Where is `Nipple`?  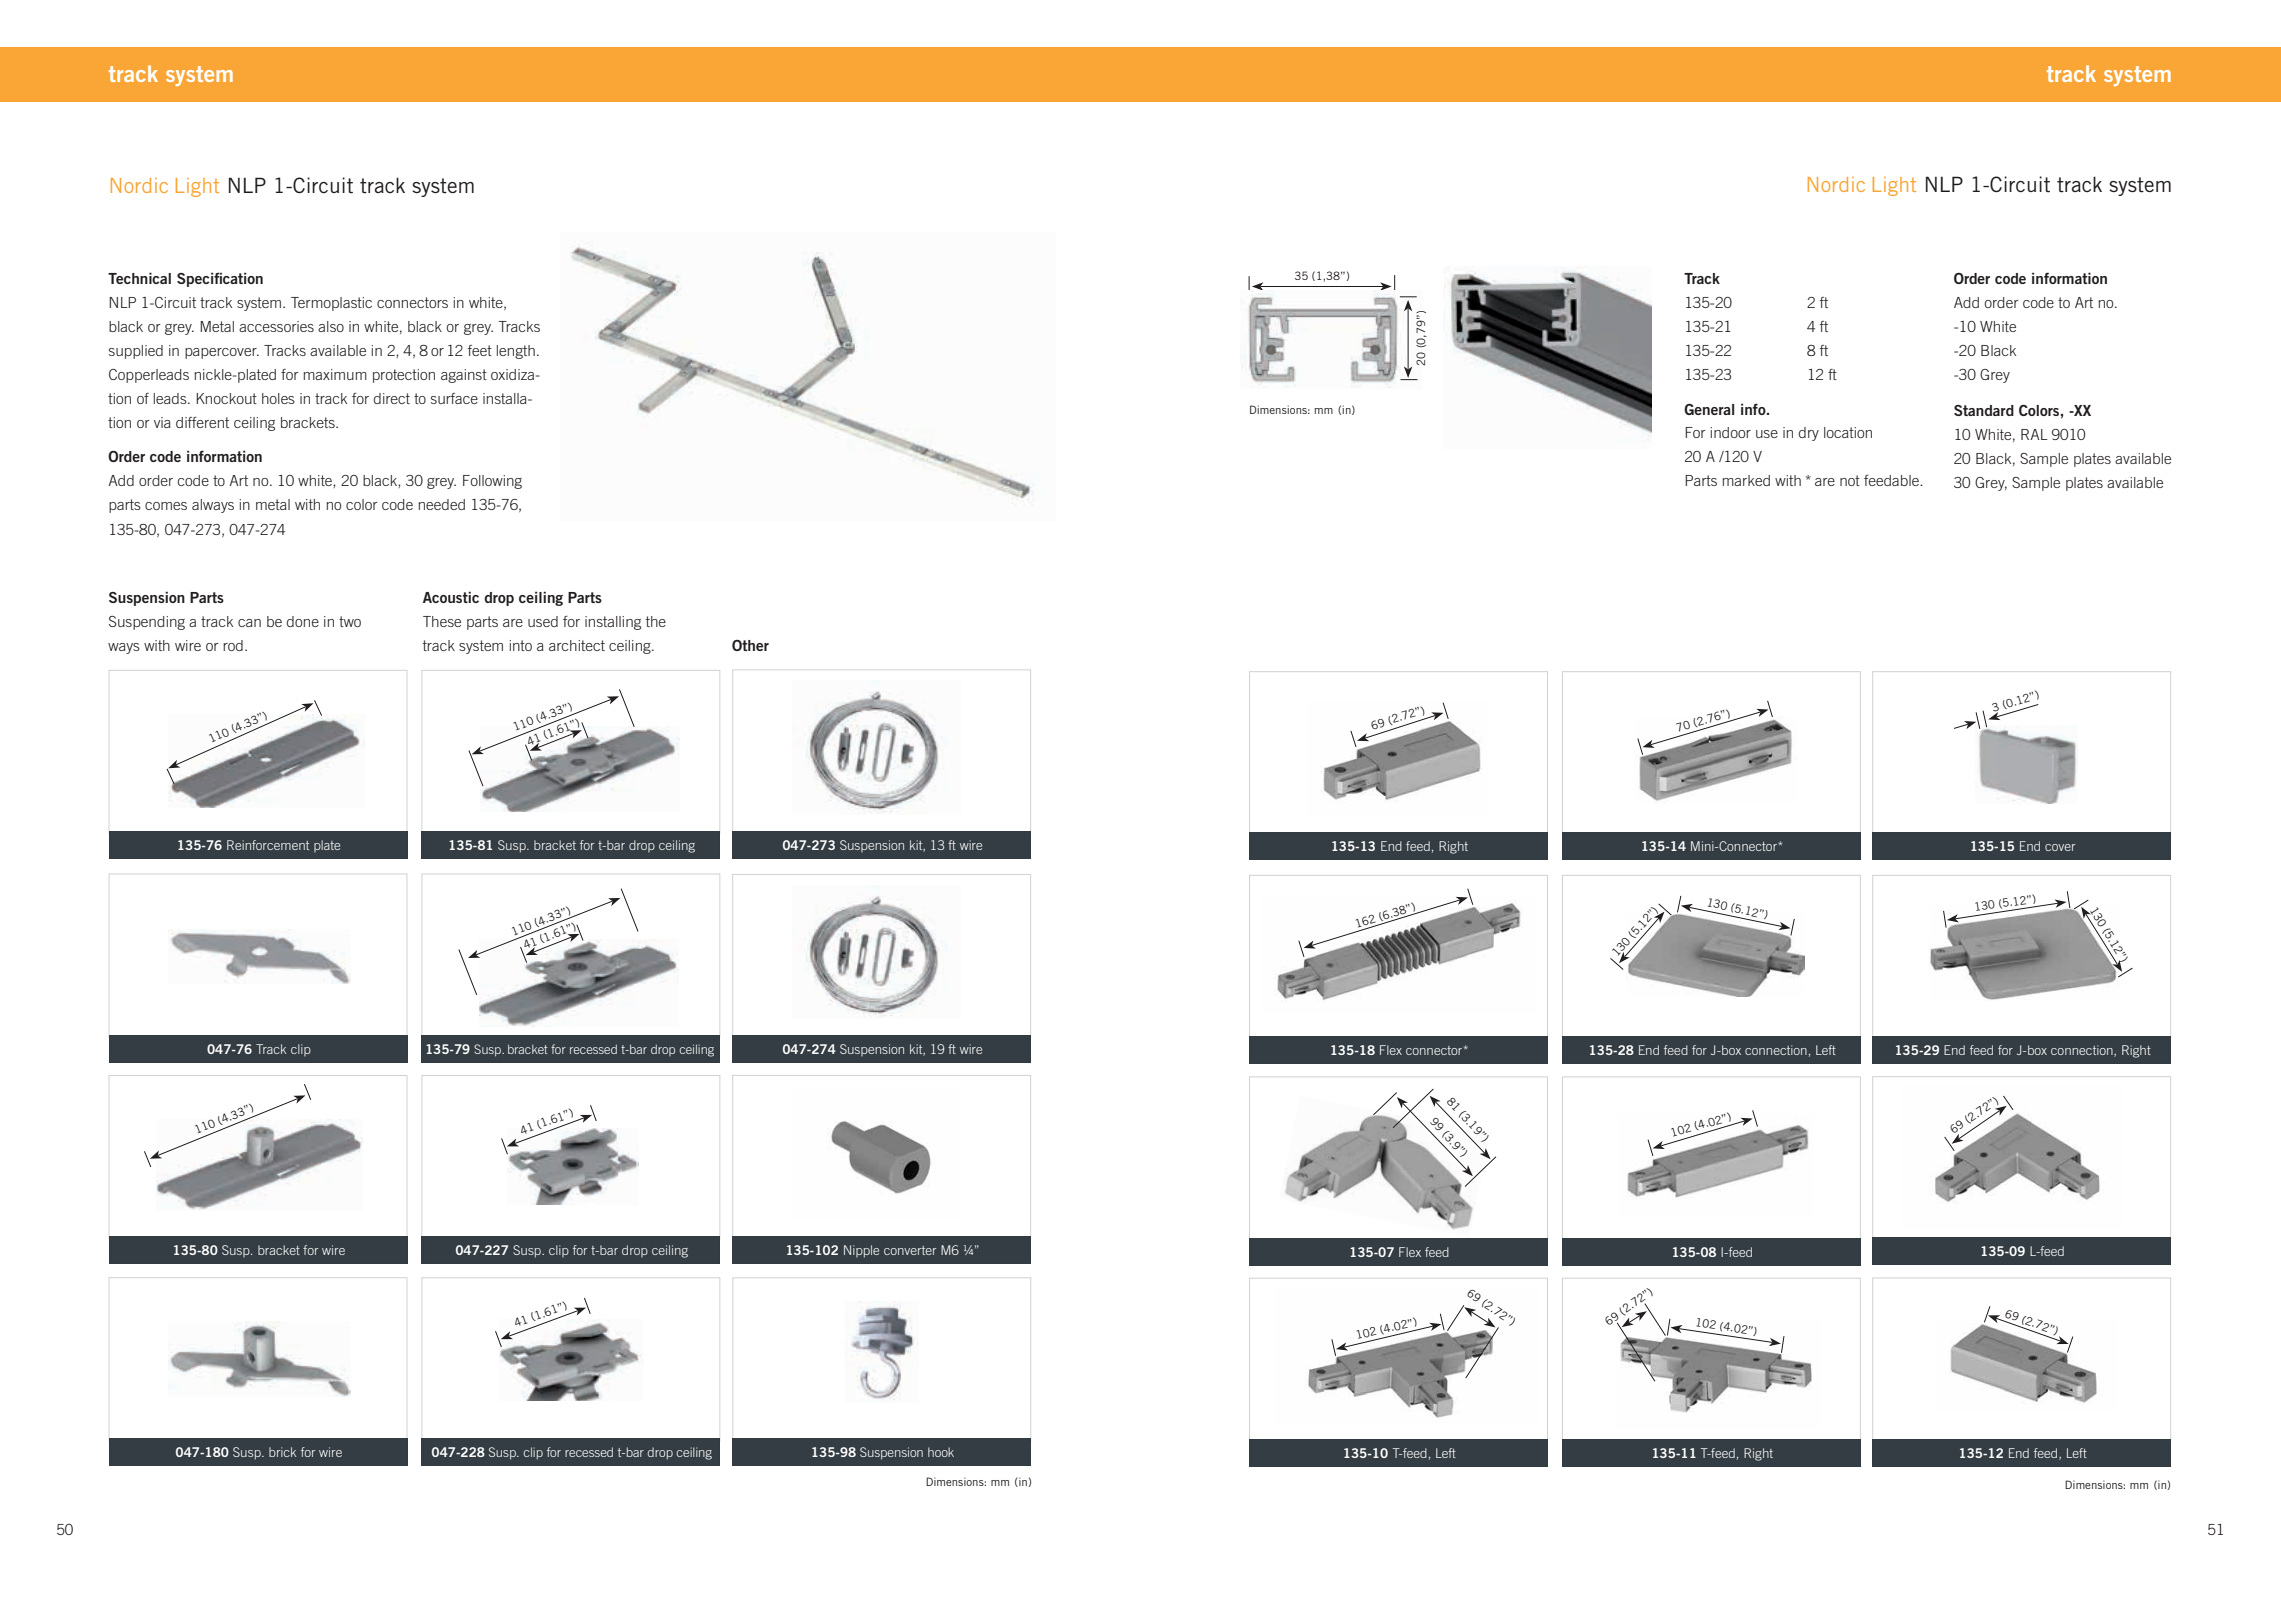
Nipple is located at coordinates (861, 1251).
